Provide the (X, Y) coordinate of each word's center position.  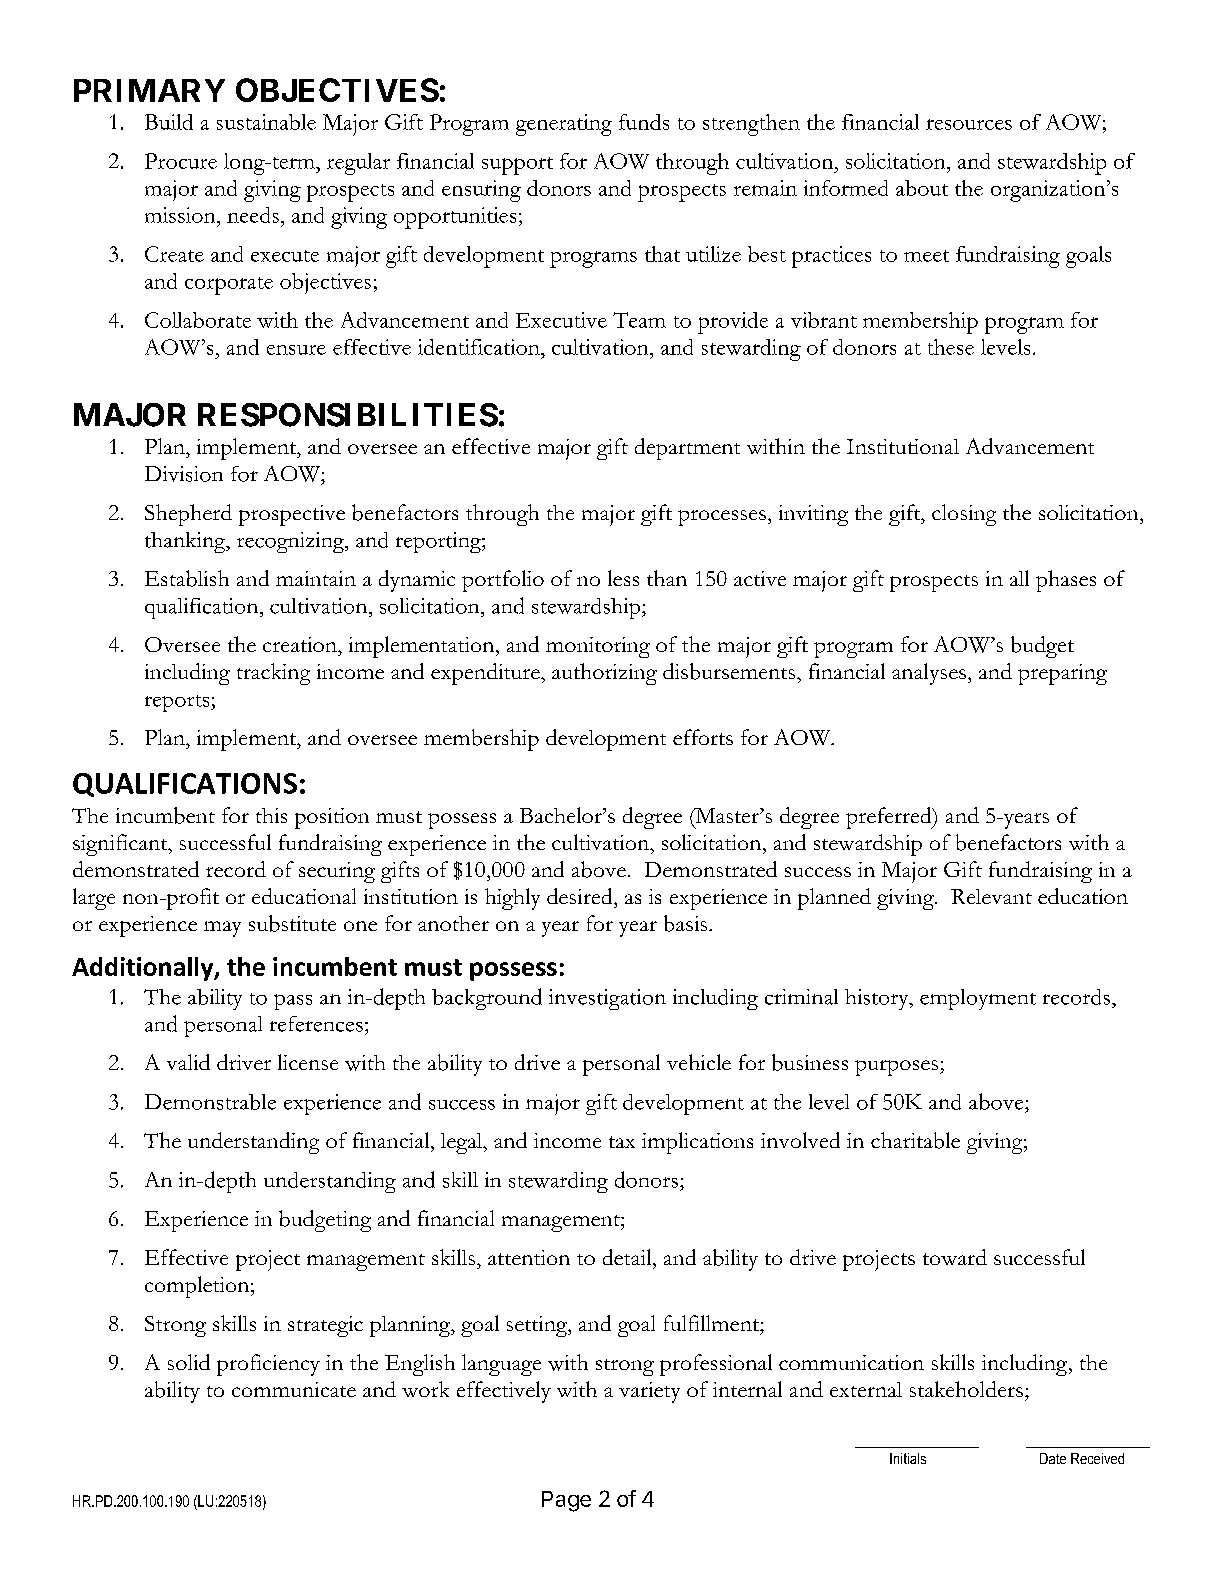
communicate (294, 1389)
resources (969, 124)
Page (566, 1501)
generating (564, 125)
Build (169, 122)
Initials (908, 1458)
